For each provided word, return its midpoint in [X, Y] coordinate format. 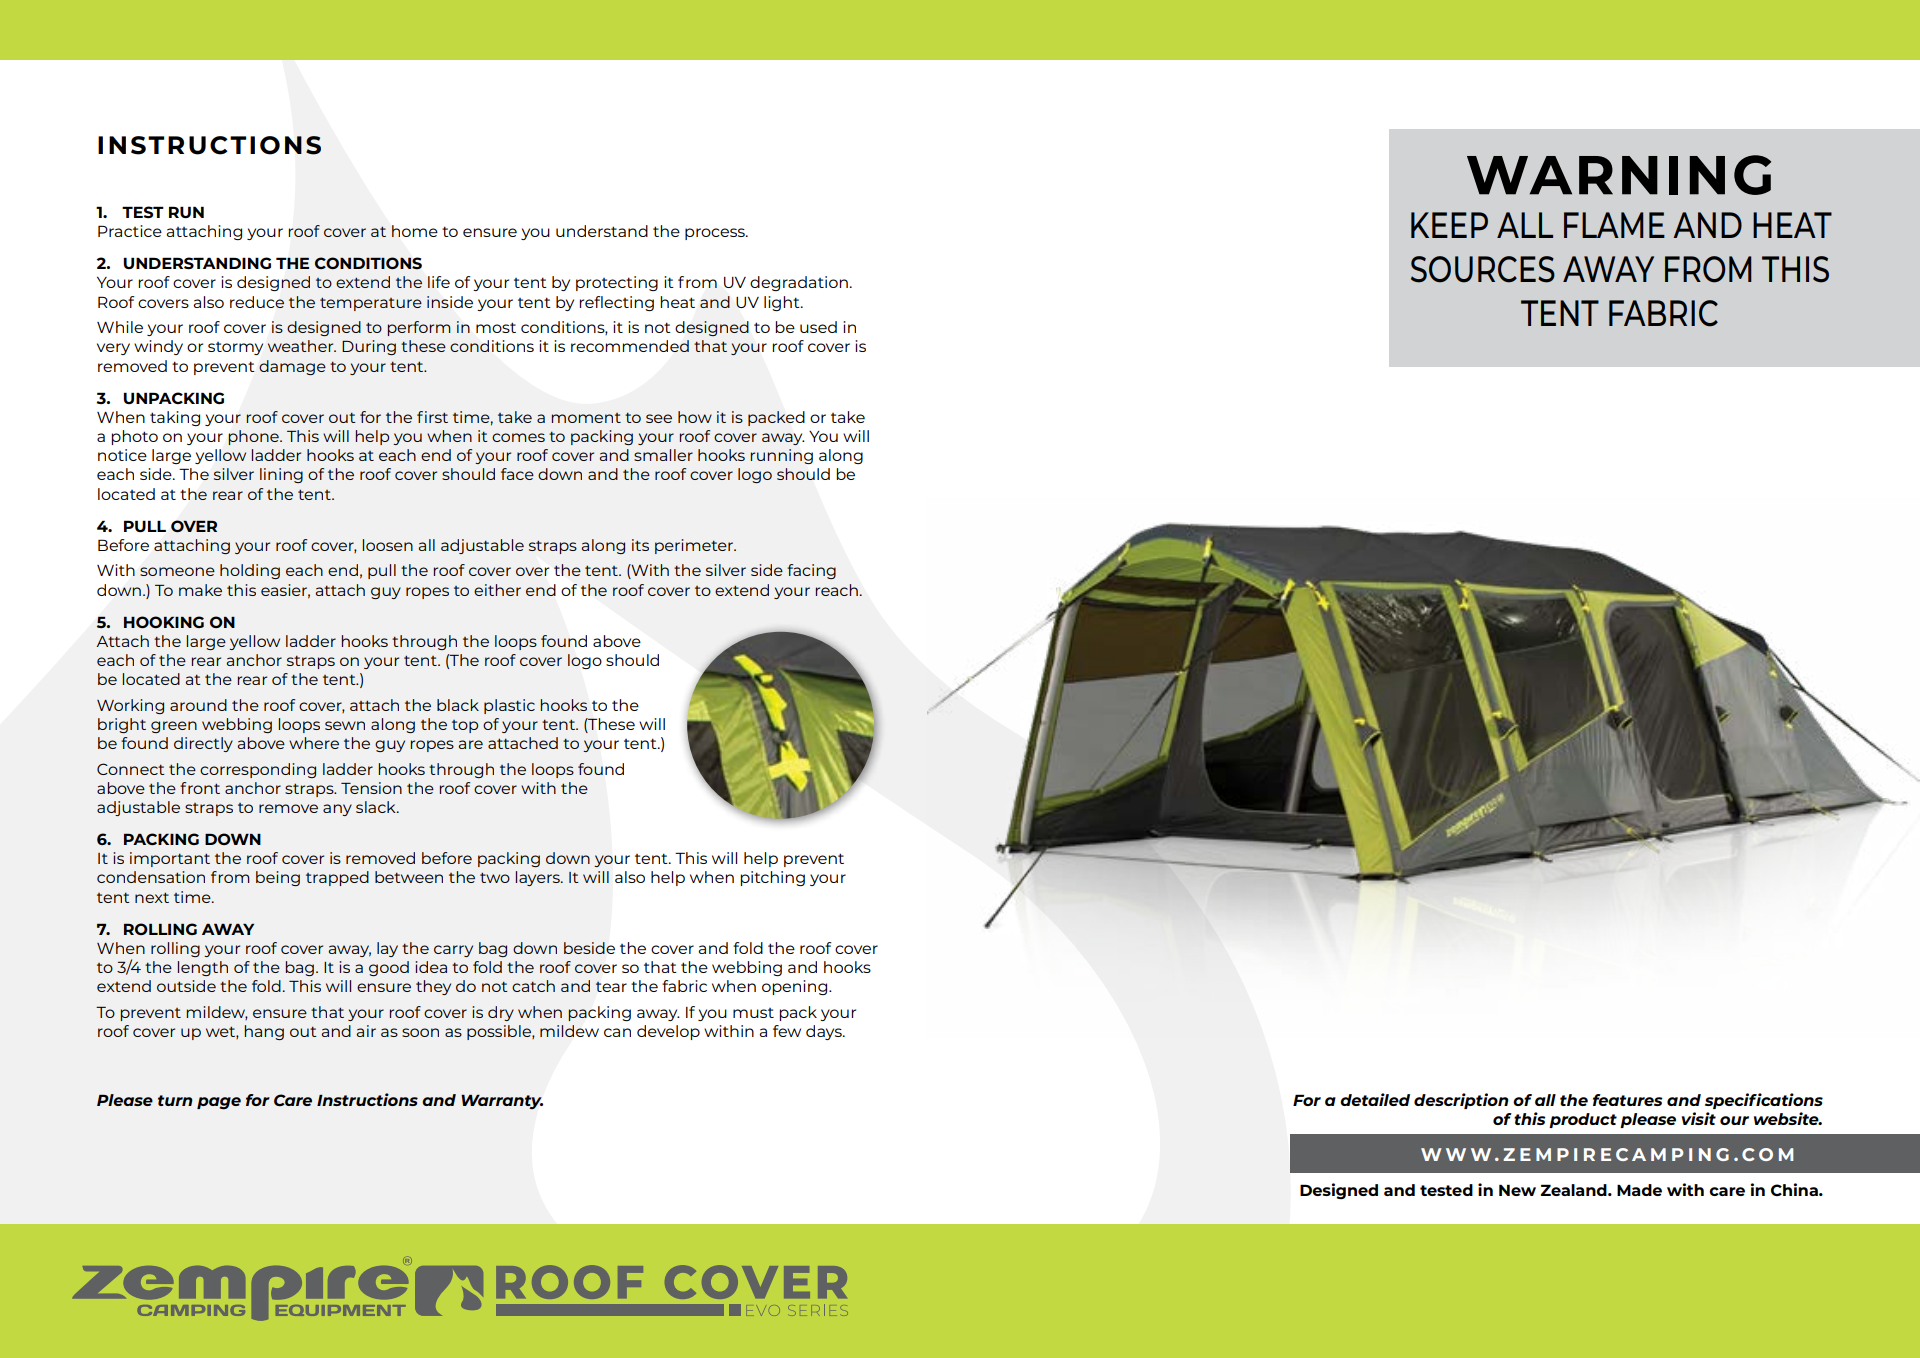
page [219, 1103]
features [1628, 1100]
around [198, 705]
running [781, 456]
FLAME [1614, 225]
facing [811, 571]
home [415, 231]
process [716, 234]
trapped [337, 878]
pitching [772, 878]
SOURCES [1483, 269]
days [825, 1032]
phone [254, 437]
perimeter [695, 546]
